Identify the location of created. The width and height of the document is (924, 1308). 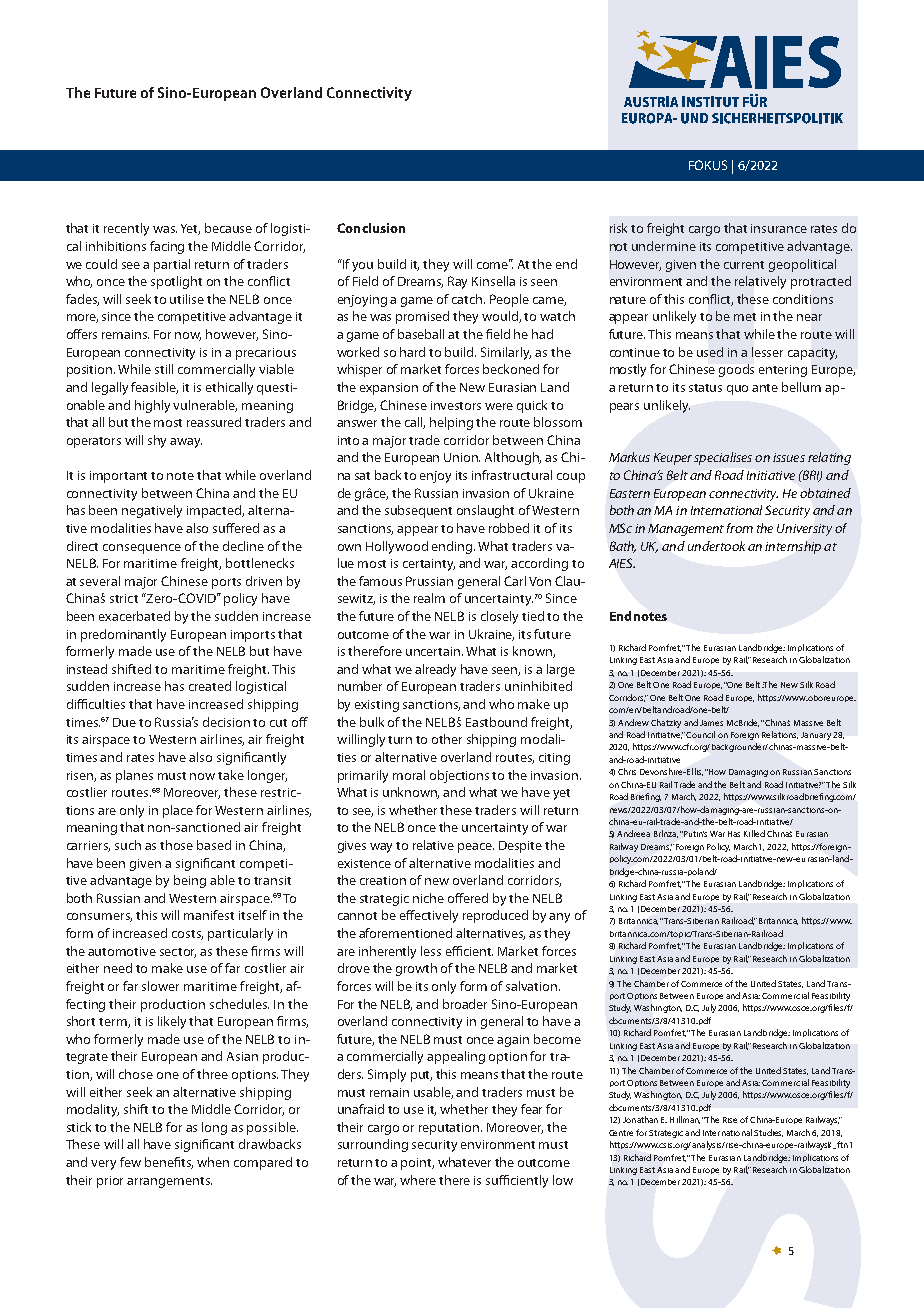
(210, 686).
